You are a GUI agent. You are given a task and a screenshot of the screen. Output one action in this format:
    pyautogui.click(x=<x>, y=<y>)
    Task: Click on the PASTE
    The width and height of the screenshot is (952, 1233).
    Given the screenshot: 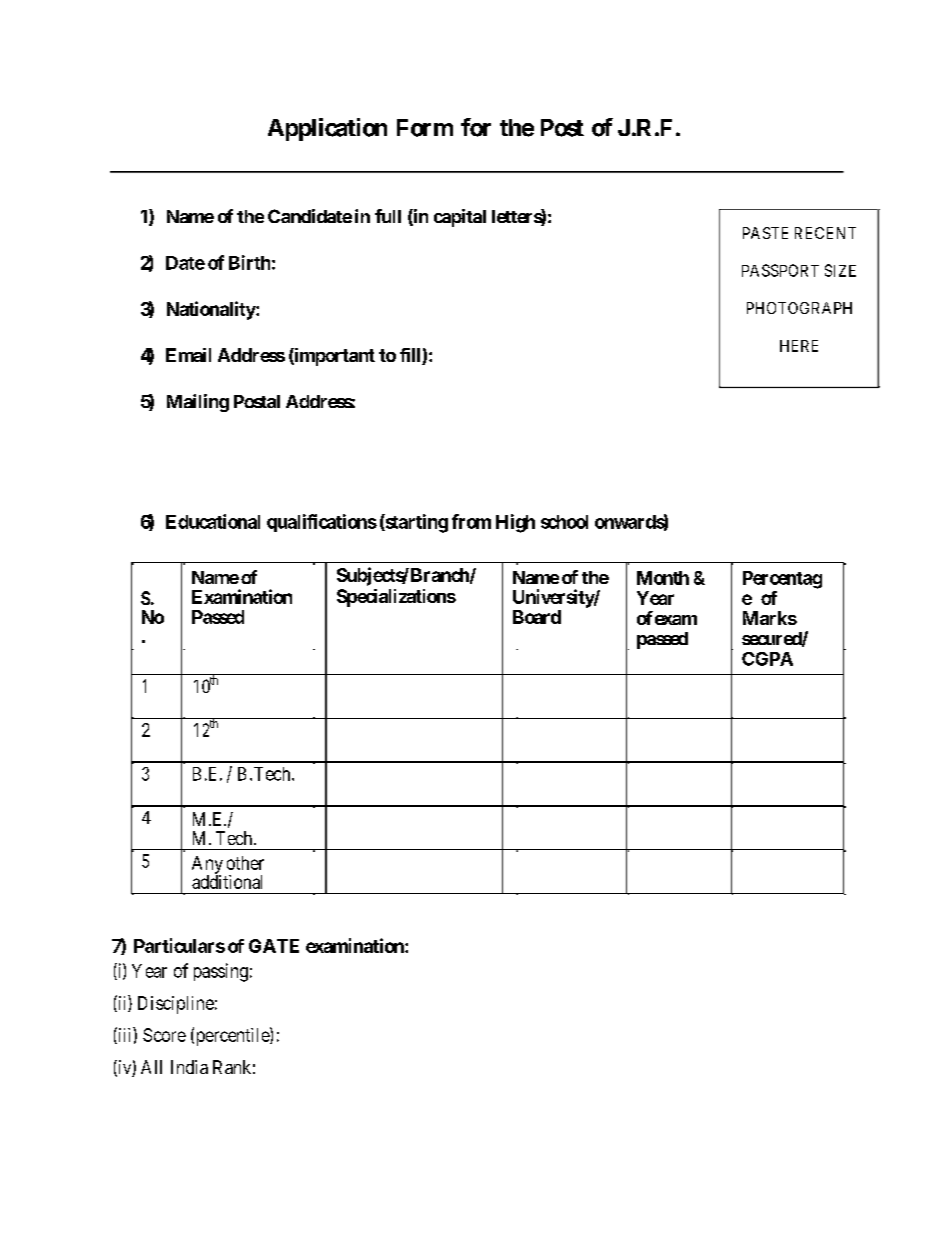 What is the action you would take?
    pyautogui.click(x=765, y=233)
